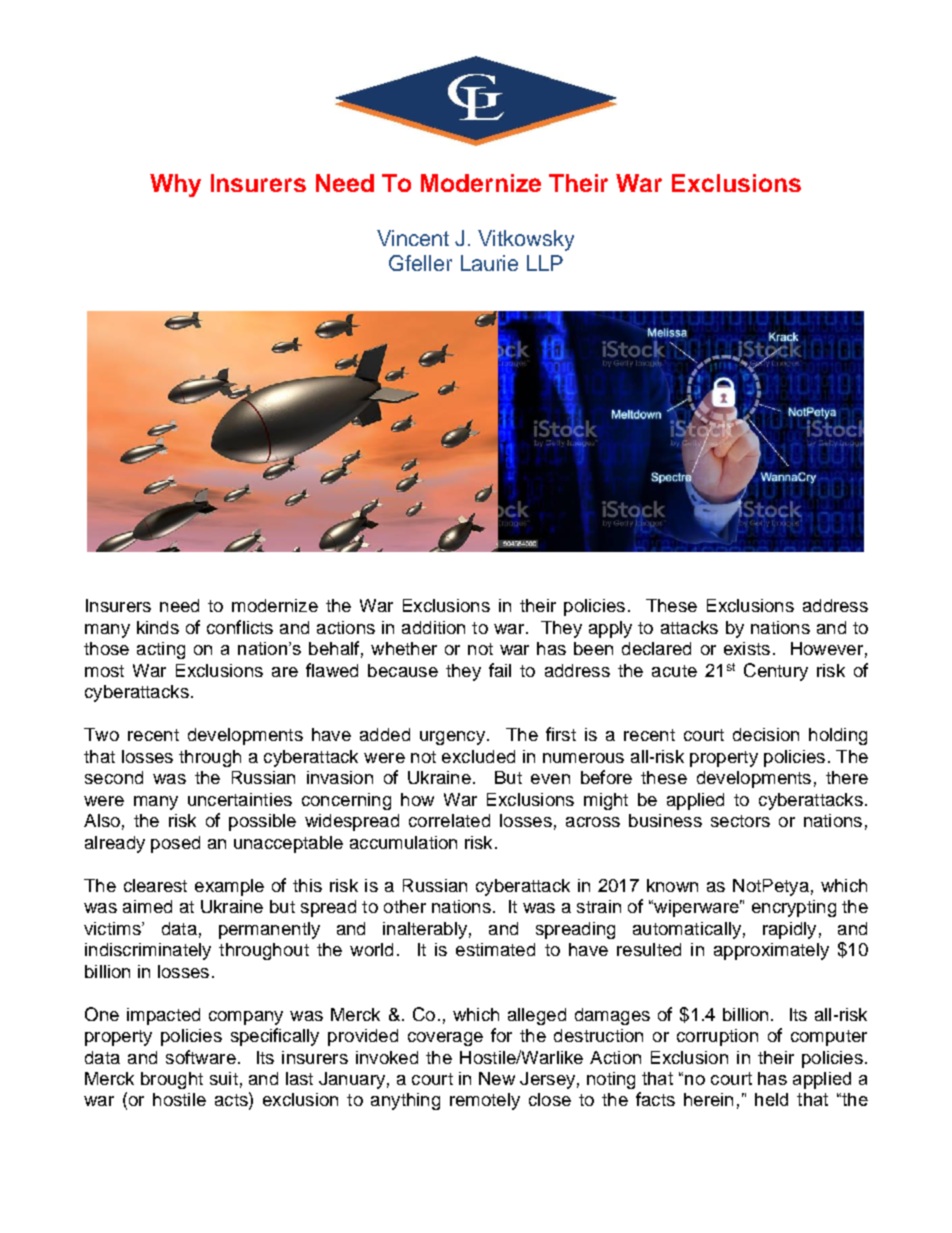 Image resolution: width=952 pixels, height=1233 pixels. Describe the element at coordinates (545, 263) in the screenshot. I see `LLP` at that location.
